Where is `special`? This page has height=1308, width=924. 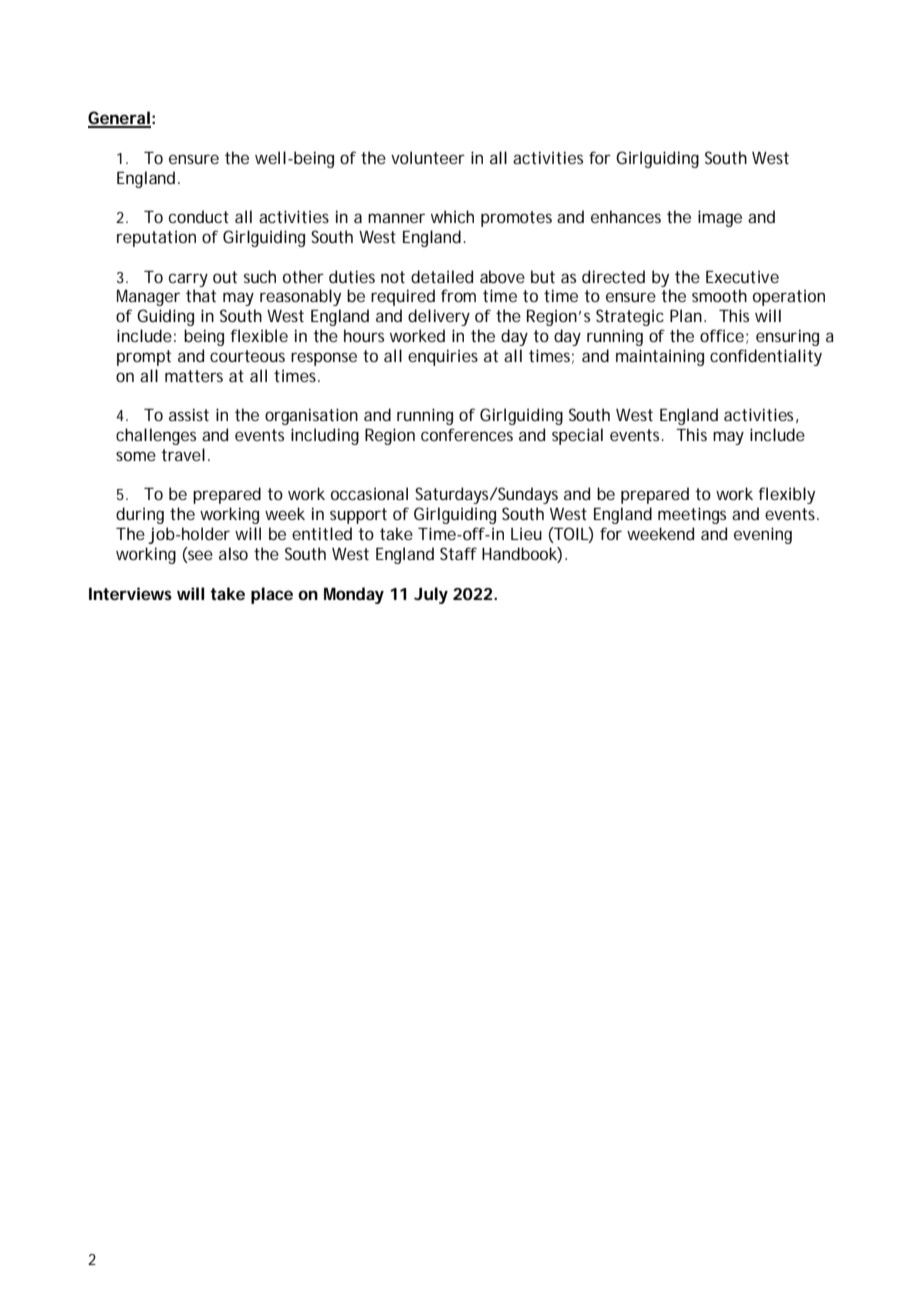
special is located at coordinates (577, 436).
